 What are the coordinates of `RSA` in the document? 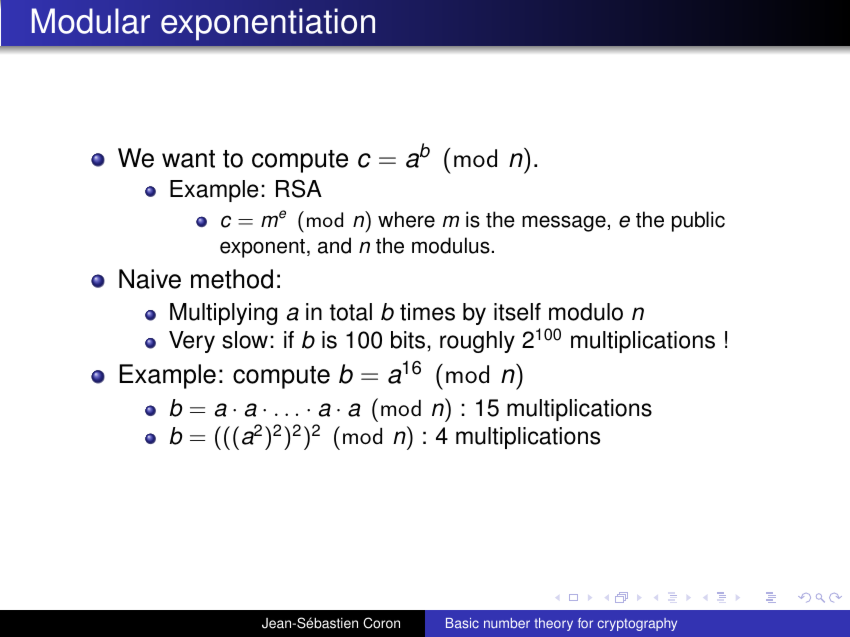 It's located at (299, 188).
